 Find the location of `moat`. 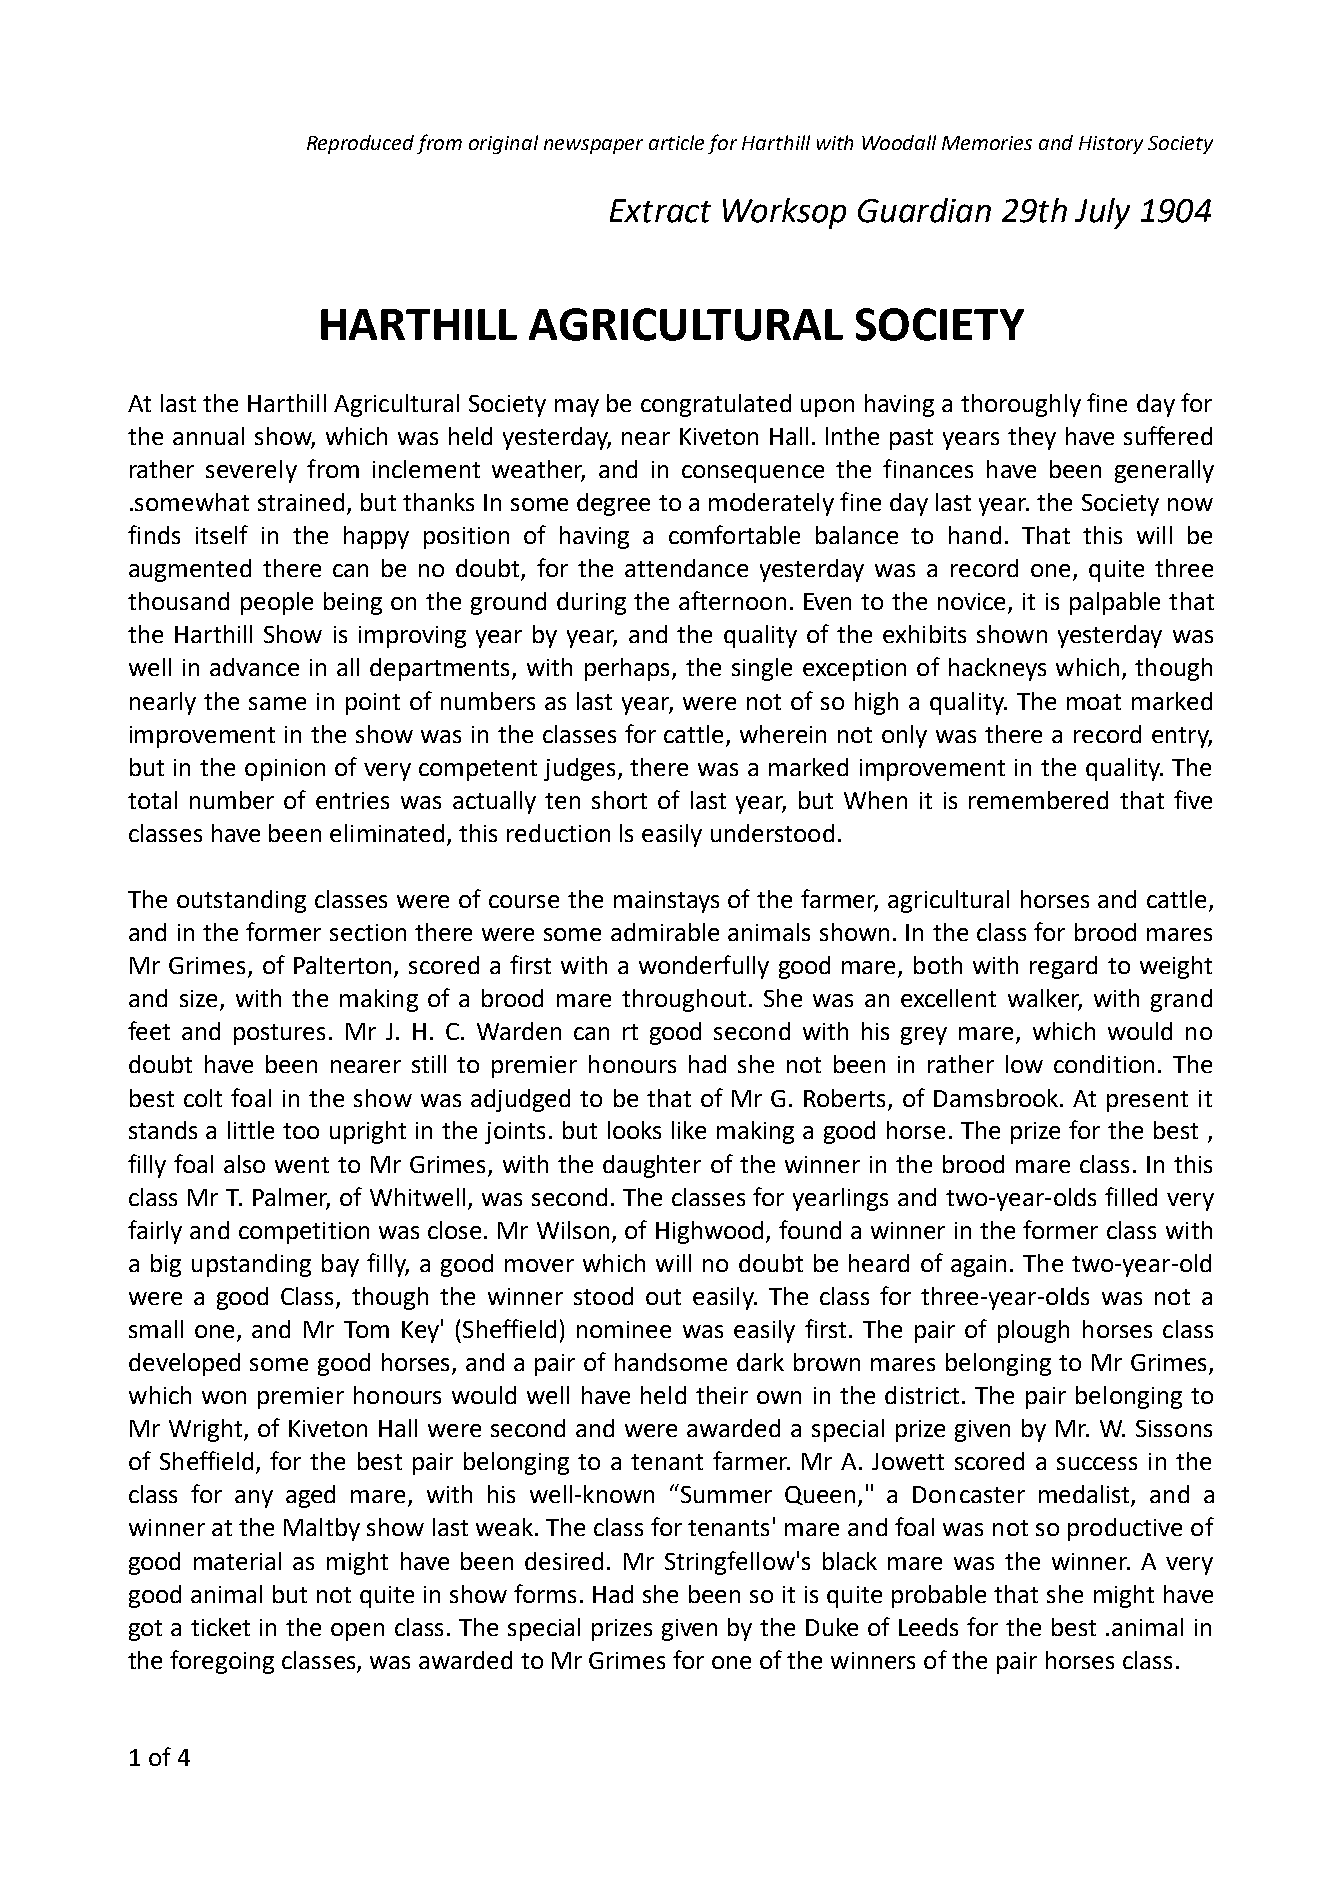

moat is located at coordinates (1094, 702).
